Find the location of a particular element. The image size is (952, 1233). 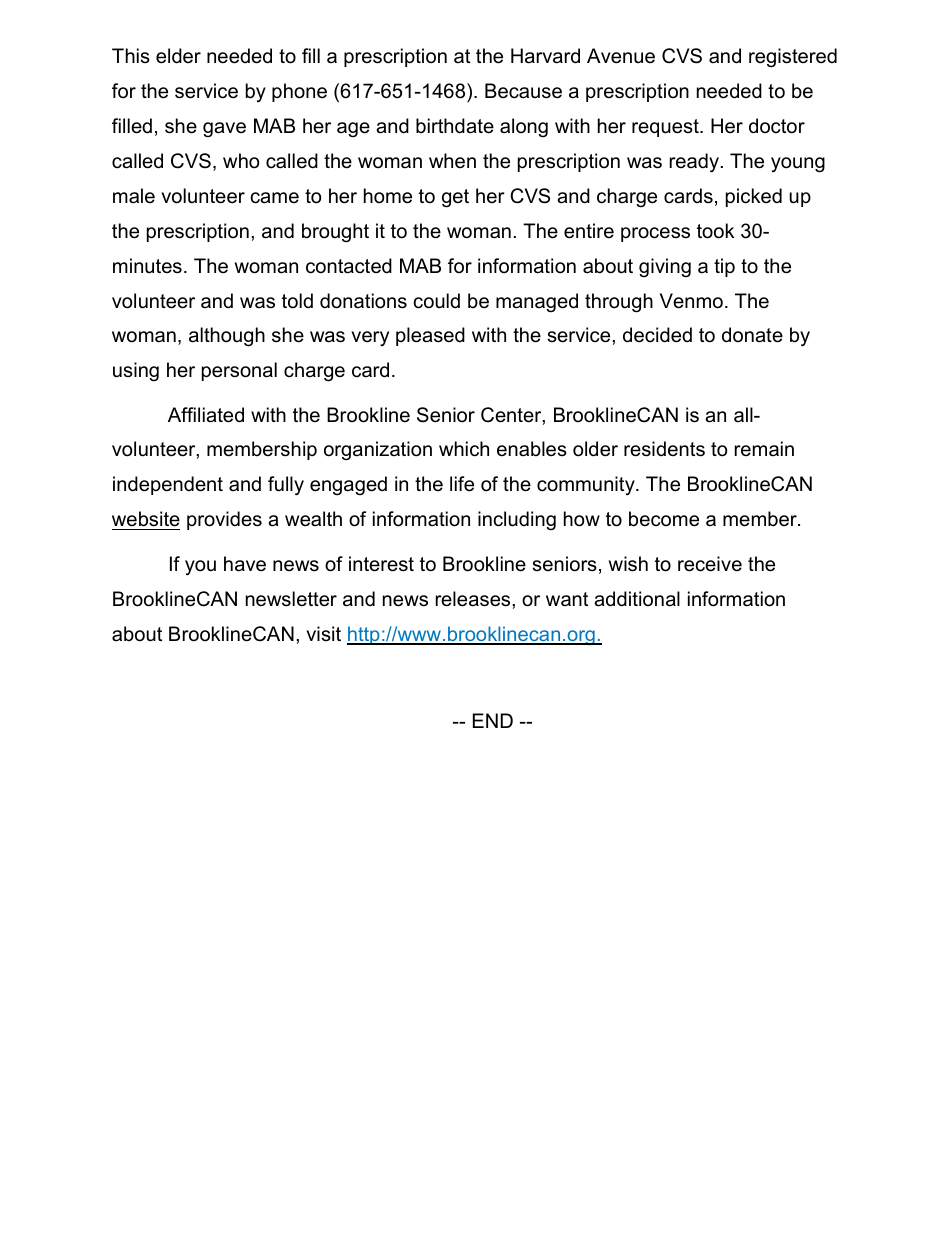

brought is located at coordinates (335, 233).
